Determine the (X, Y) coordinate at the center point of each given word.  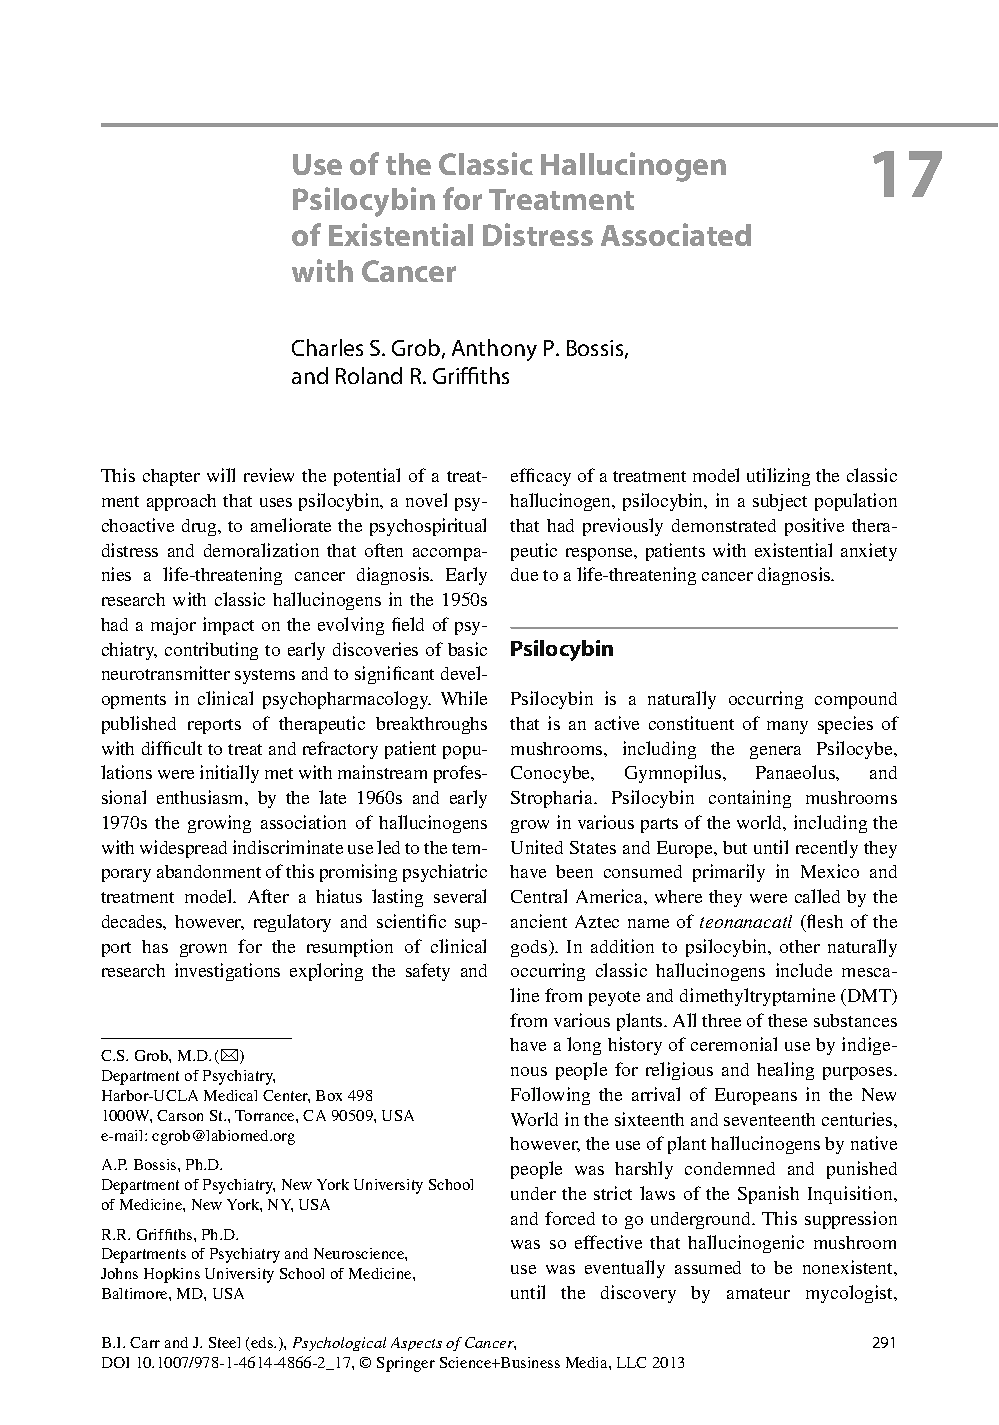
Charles (327, 347)
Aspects (416, 1344)
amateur (758, 1293)
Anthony (494, 350)
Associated (676, 234)
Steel (224, 1342)
